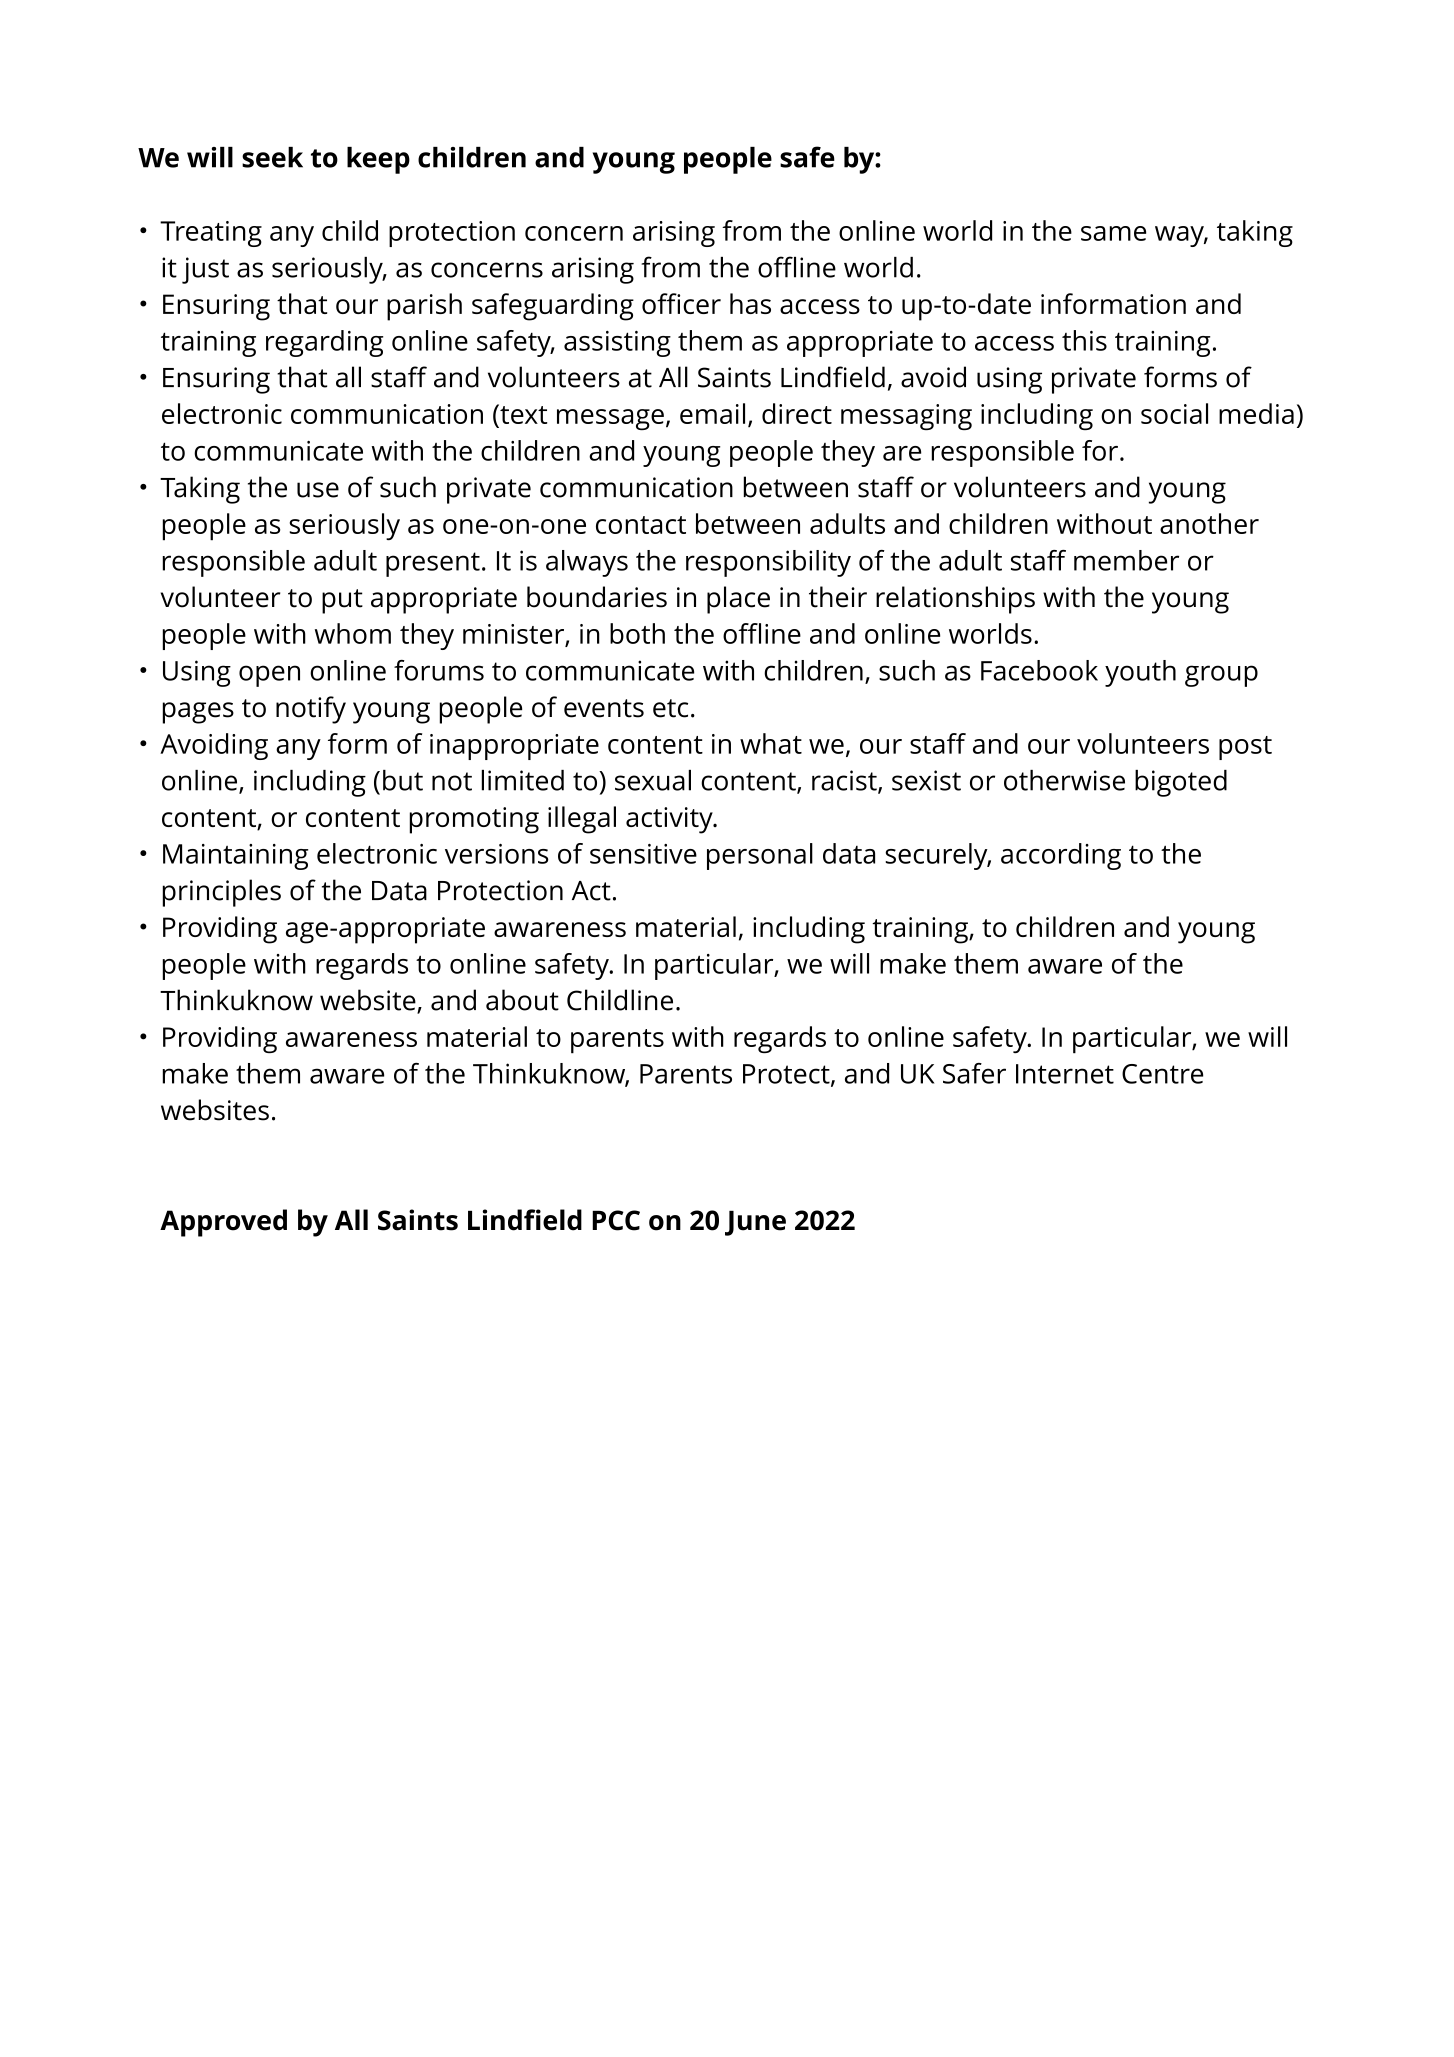 This screenshot has width=1454, height=2057. What do you see at coordinates (1162, 1074) in the screenshot?
I see `Centre` at bounding box center [1162, 1074].
